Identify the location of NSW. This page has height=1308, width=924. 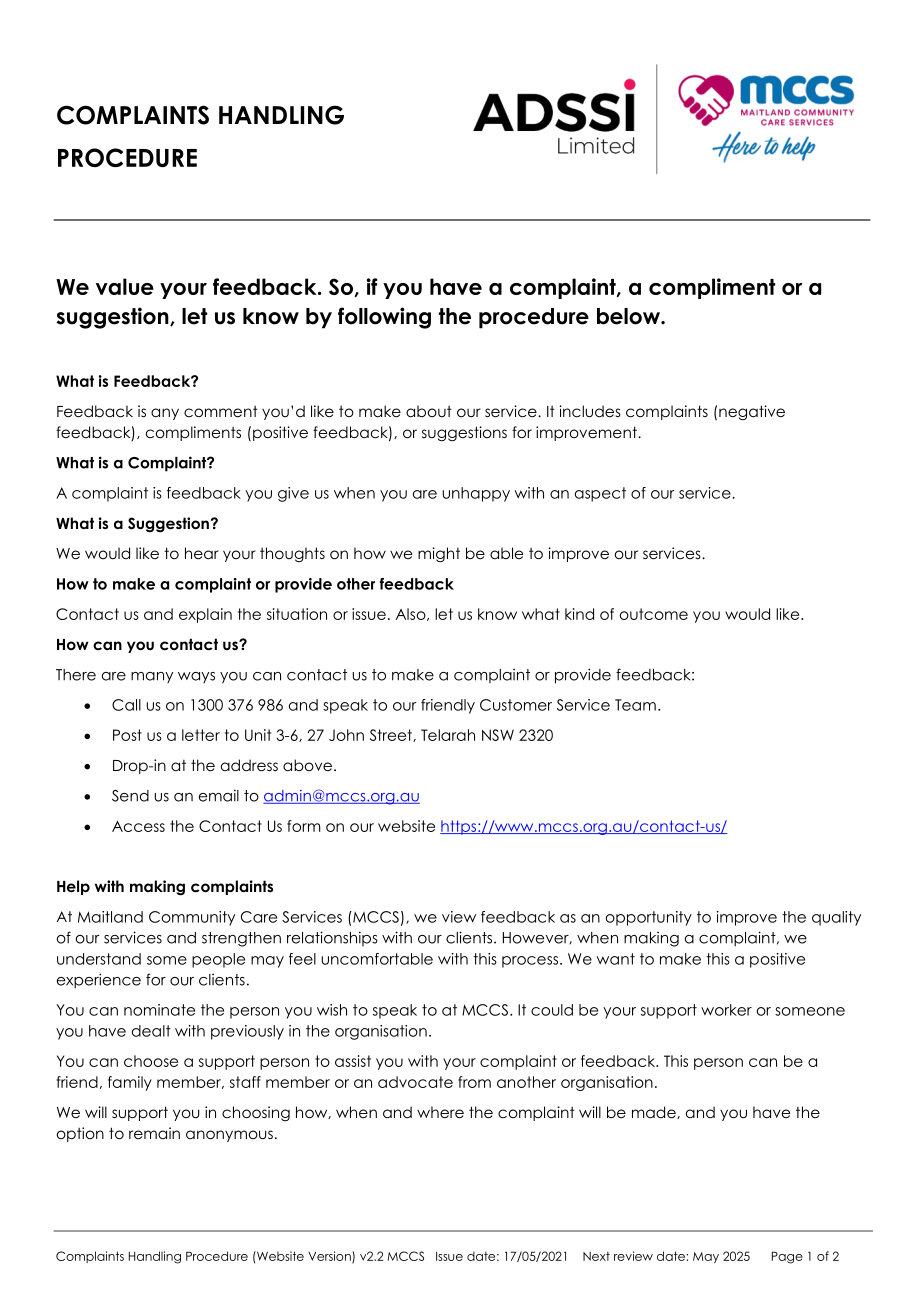
(498, 735).
